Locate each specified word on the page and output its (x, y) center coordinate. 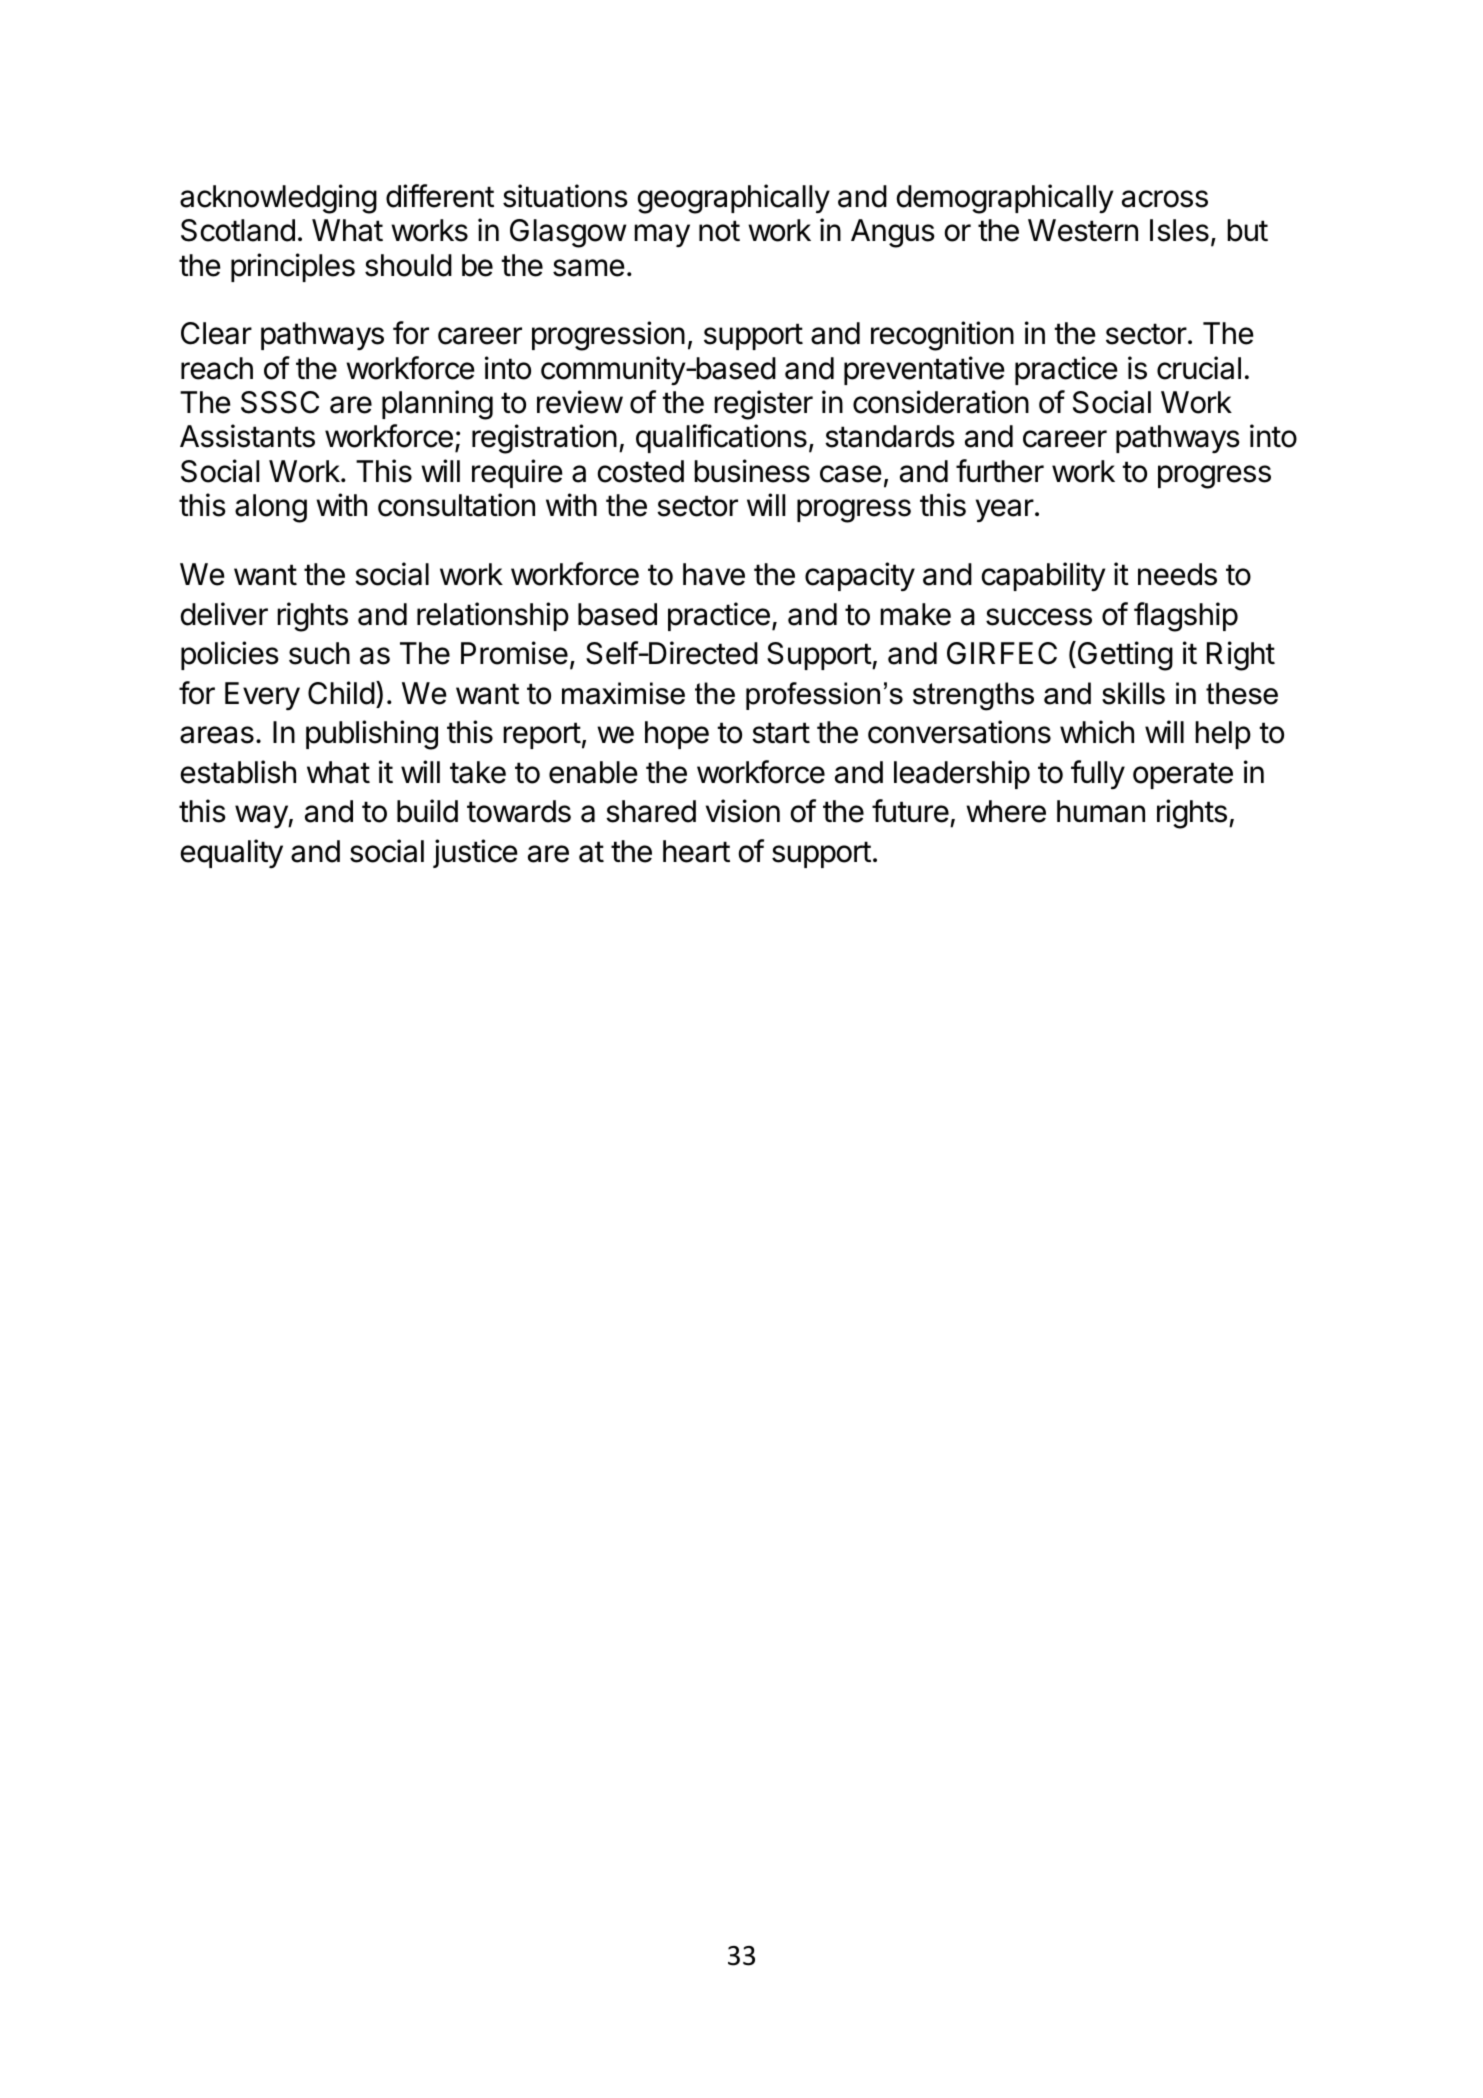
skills (1133, 693)
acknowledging (278, 199)
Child (341, 693)
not (719, 231)
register (763, 405)
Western (1083, 230)
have (714, 574)
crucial (1199, 368)
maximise (623, 693)
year (1005, 511)
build (427, 811)
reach (217, 368)
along (271, 508)
